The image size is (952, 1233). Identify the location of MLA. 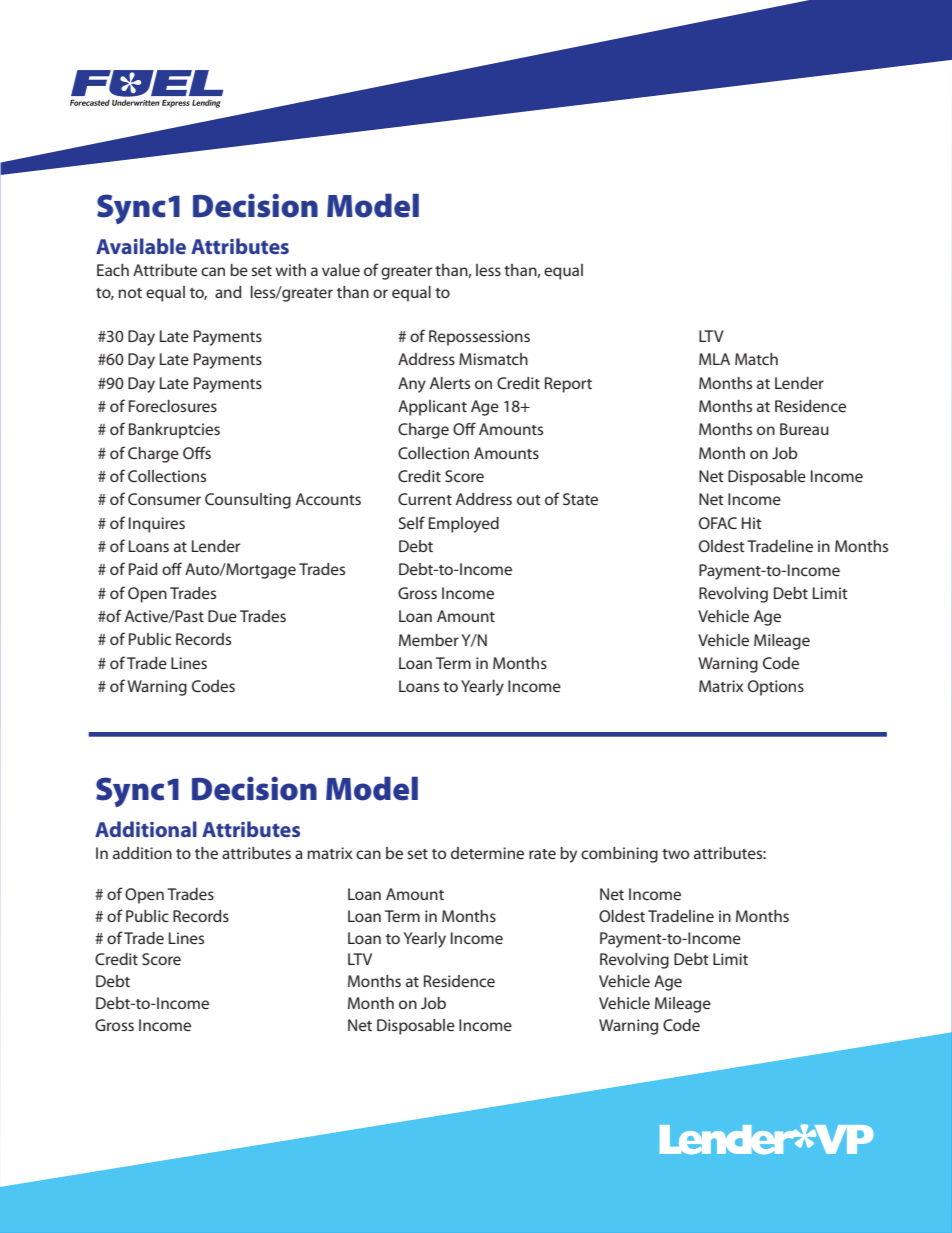
(714, 359).
